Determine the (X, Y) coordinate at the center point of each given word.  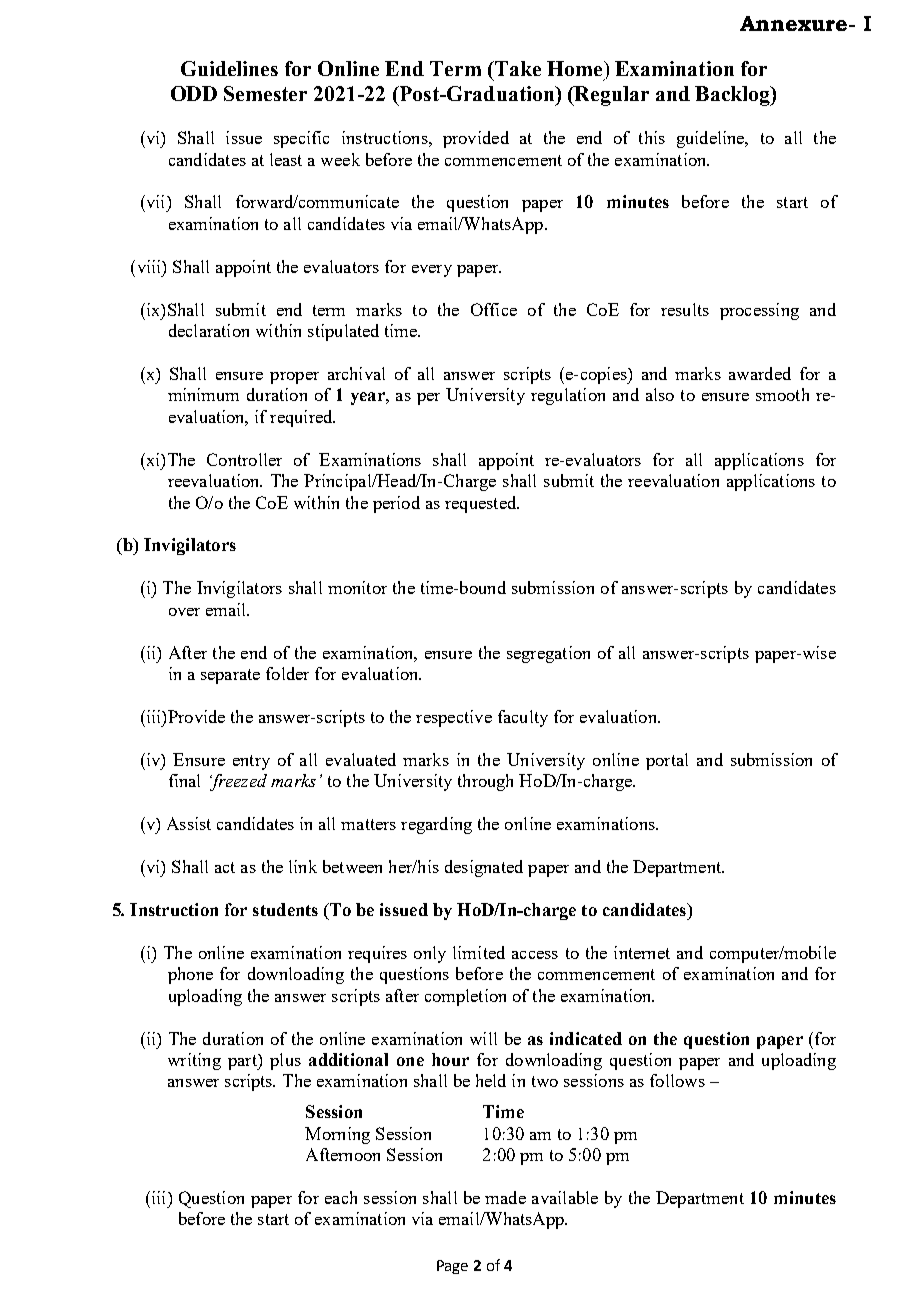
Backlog (733, 96)
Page (452, 1267)
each (341, 1197)
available (565, 1197)
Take (517, 68)
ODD (194, 93)
